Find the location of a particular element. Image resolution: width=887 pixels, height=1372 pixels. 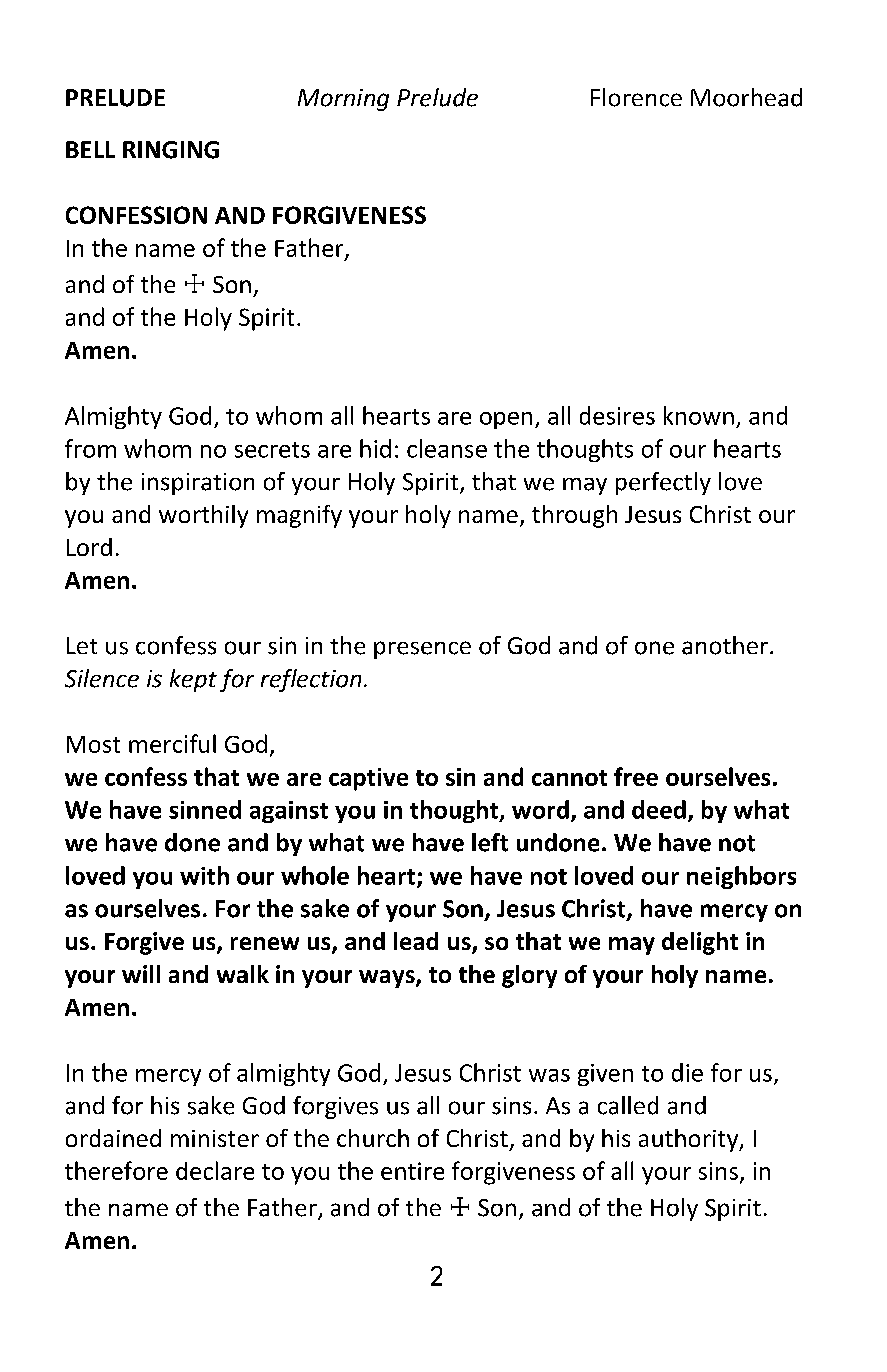

another is located at coordinates (725, 645).
